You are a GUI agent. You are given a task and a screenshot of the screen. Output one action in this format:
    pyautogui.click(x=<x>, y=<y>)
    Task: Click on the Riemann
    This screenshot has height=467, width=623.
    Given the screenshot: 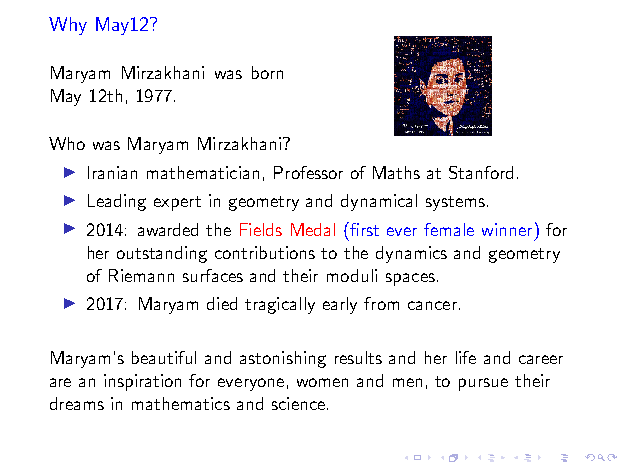 What is the action you would take?
    pyautogui.click(x=141, y=275)
